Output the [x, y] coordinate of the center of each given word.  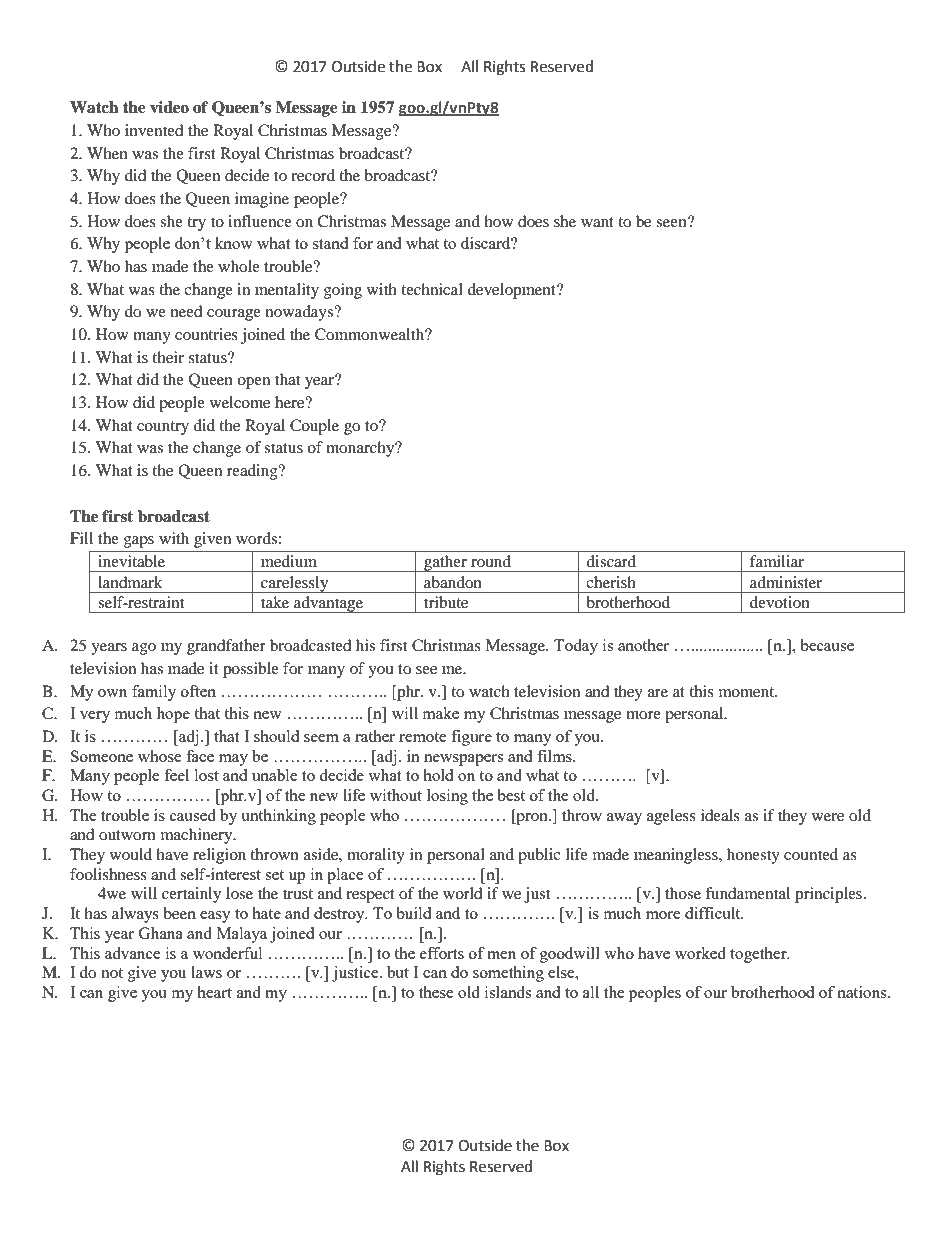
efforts [442, 953]
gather [445, 563]
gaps [139, 542]
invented [154, 130]
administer [786, 582]
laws [206, 972]
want [597, 222]
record [313, 175]
